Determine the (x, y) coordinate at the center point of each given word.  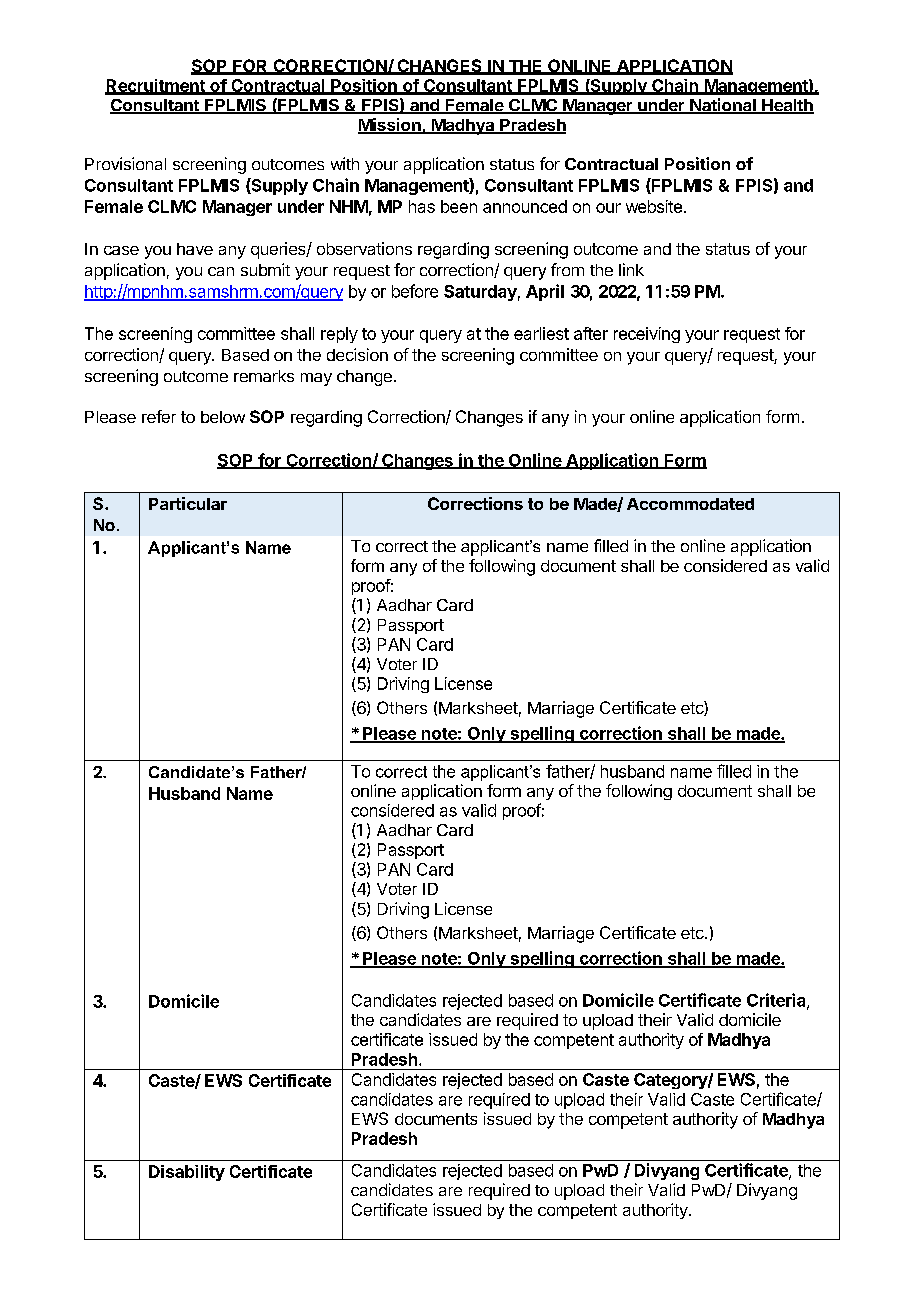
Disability (187, 1173)
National (723, 106)
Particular (188, 503)
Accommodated (690, 504)
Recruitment (156, 86)
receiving (647, 335)
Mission (390, 126)
